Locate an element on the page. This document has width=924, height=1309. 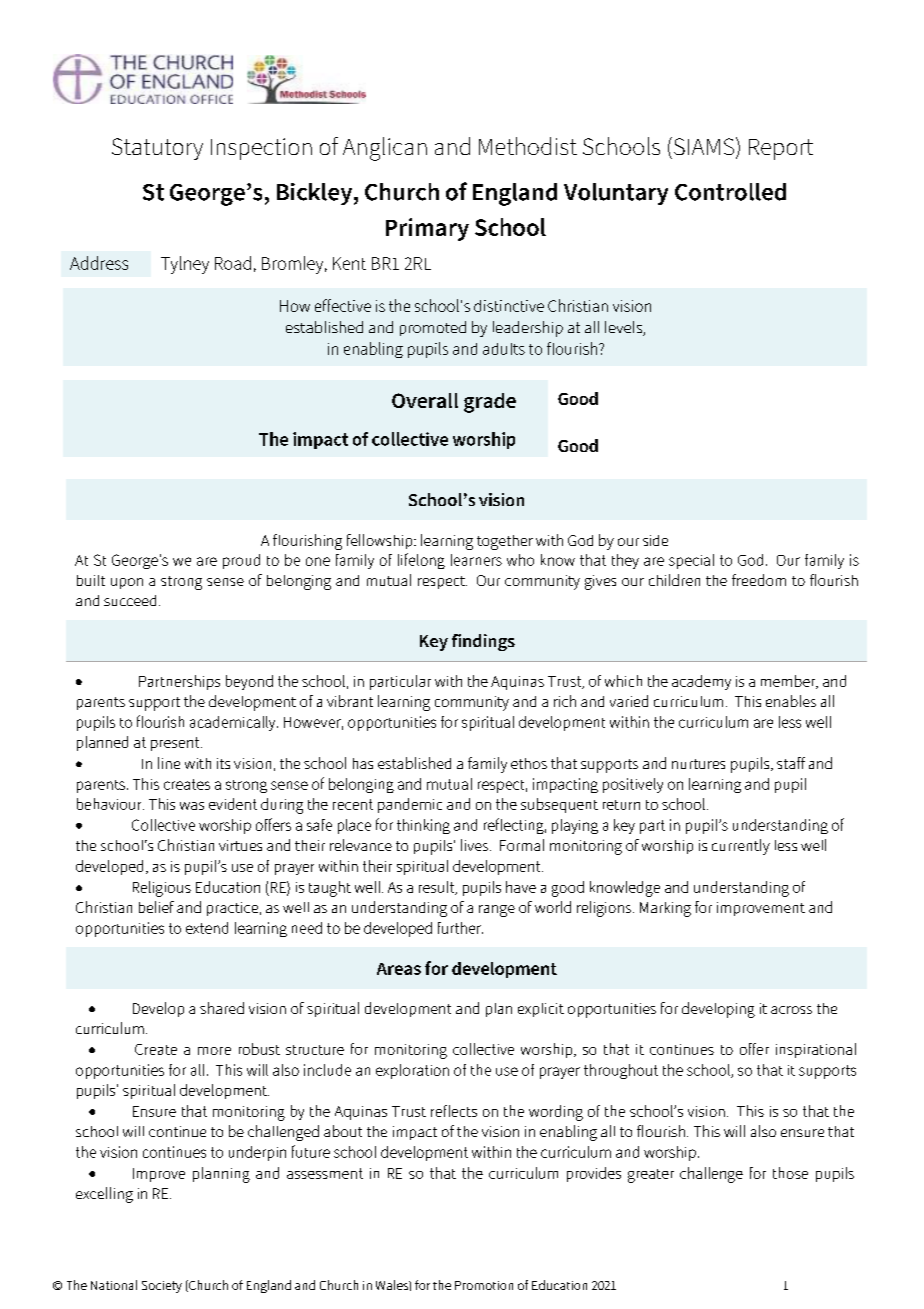
exploration is located at coordinates (412, 1071).
